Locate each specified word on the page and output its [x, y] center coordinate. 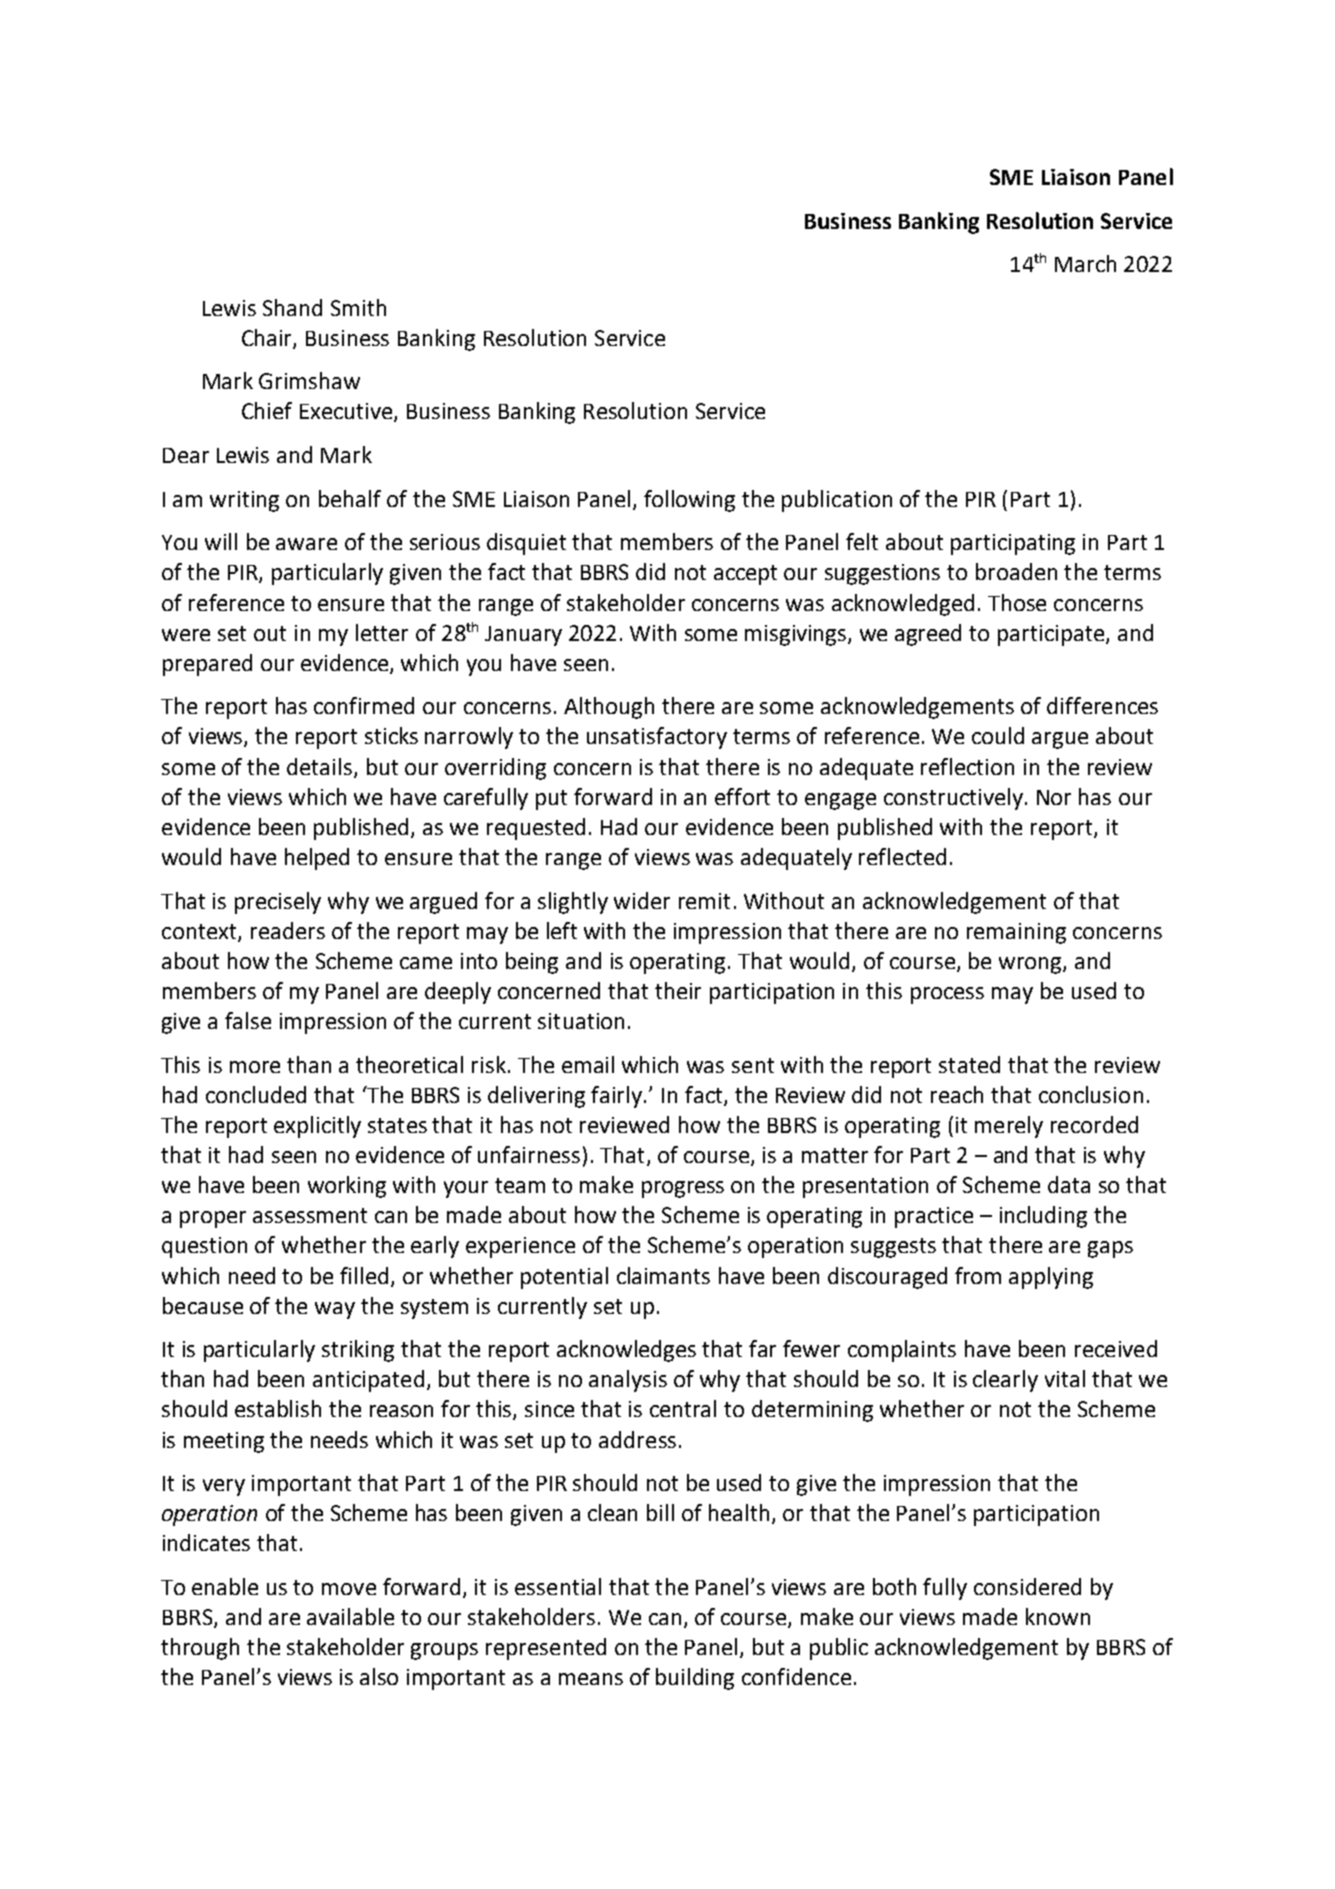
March [1085, 263]
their [678, 990]
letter [382, 632]
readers [288, 930]
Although [609, 708]
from [978, 1275]
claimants [663, 1275]
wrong [1031, 965]
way [335, 1310]
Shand [292, 307]
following [689, 501]
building [695, 1679]
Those [1017, 602]
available [350, 1616]
